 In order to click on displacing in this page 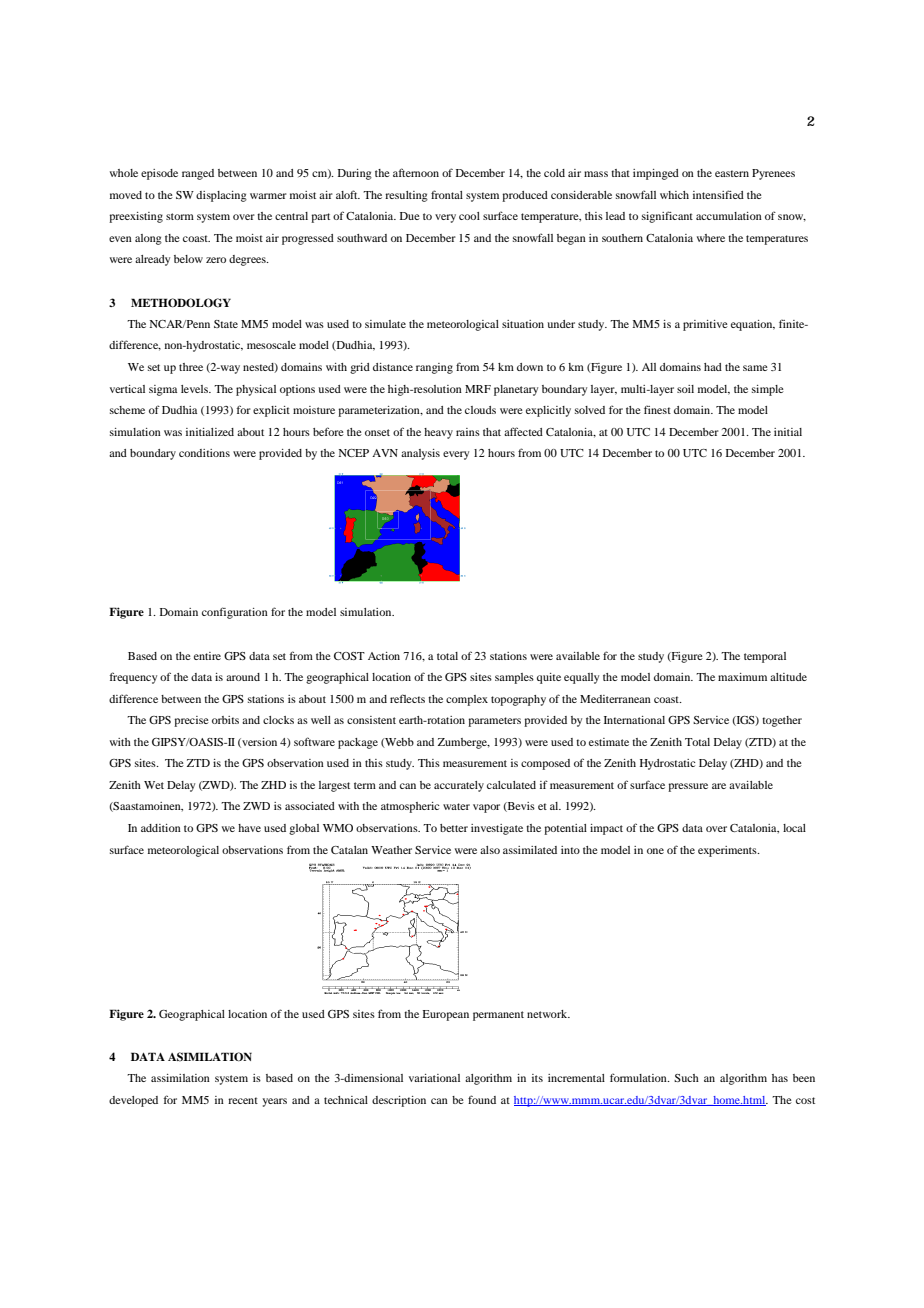, I will do `click(221, 196)`.
